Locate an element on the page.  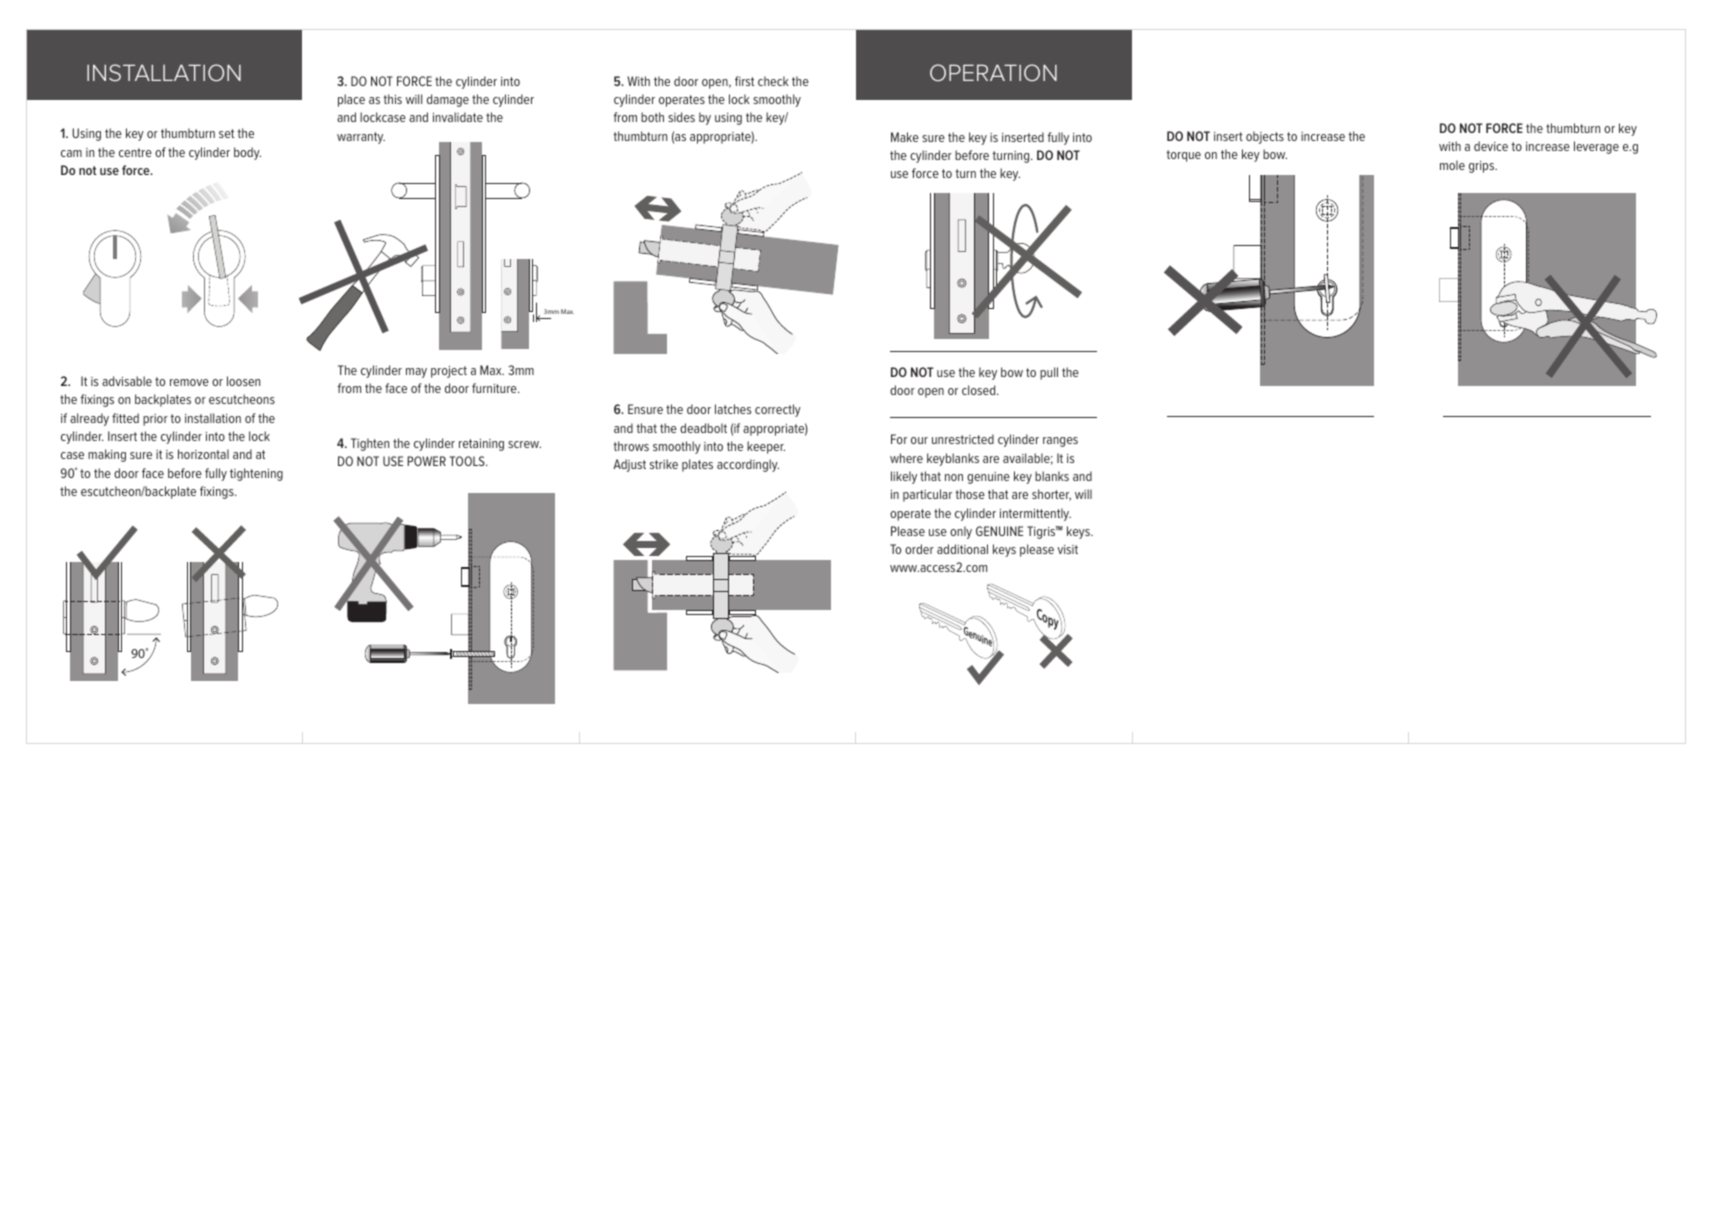
closed is located at coordinates (980, 390).
